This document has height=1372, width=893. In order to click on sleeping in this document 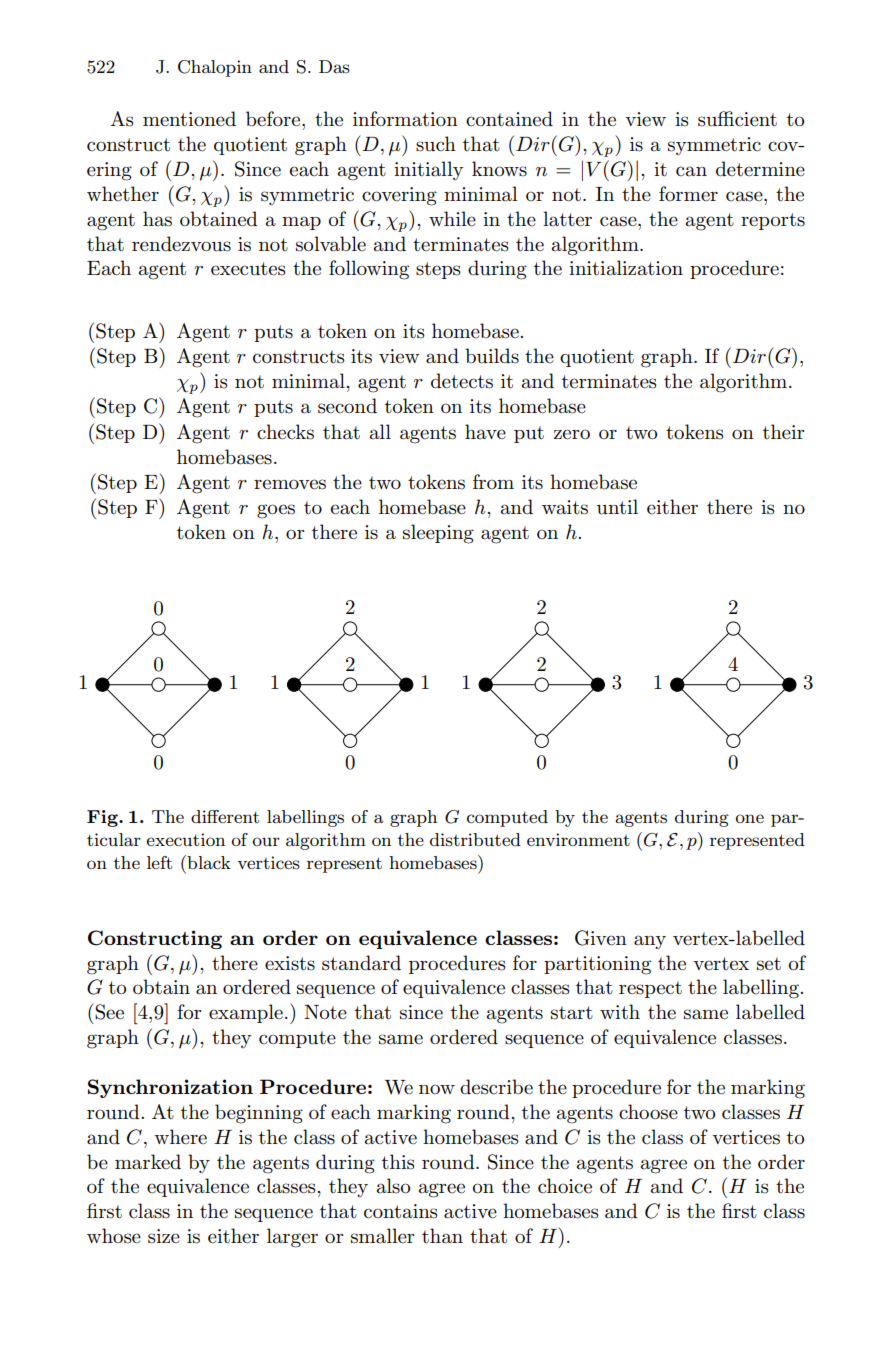, I will do `click(438, 534)`.
